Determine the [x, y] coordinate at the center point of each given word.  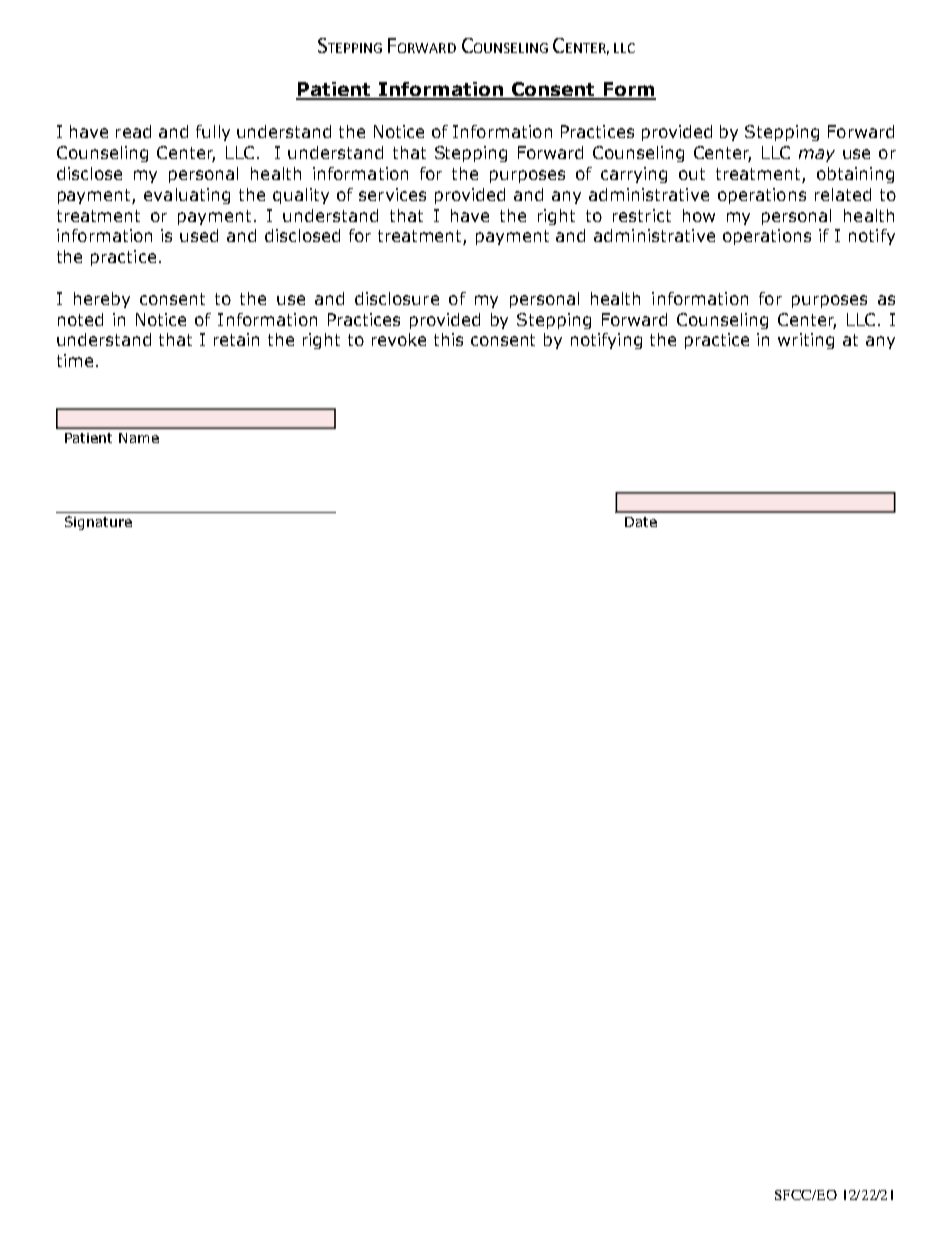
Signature [98, 523]
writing [806, 341]
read [133, 131]
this [448, 339]
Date [641, 522]
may [817, 155]
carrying [634, 175]
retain [236, 339]
